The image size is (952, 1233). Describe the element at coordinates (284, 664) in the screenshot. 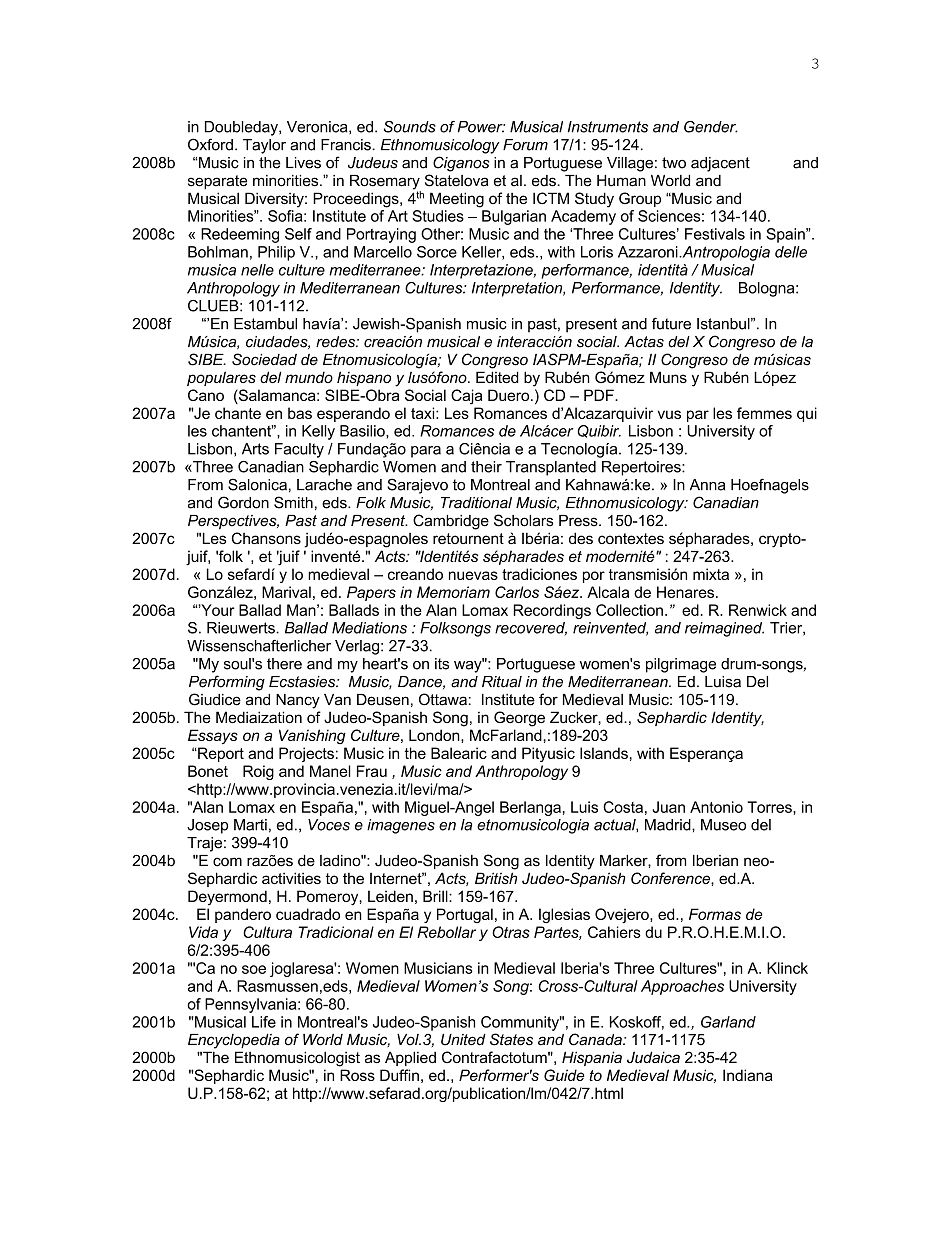

I see `there` at that location.
